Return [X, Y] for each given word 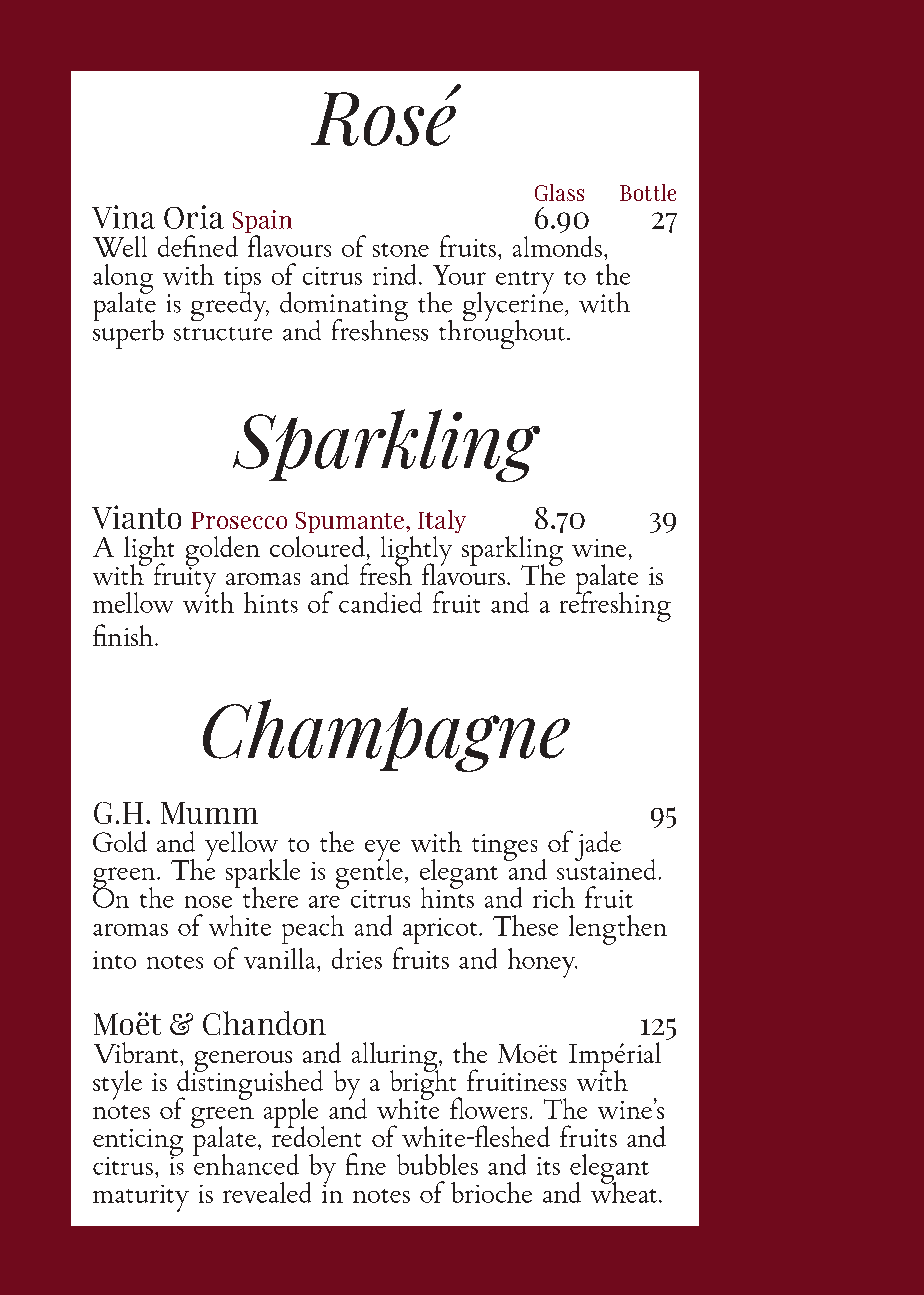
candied [380, 602]
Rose [386, 115]
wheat [624, 1191]
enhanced [246, 1163]
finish [124, 635]
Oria [194, 217]
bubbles [437, 1164]
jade [598, 847]
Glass [559, 192]
